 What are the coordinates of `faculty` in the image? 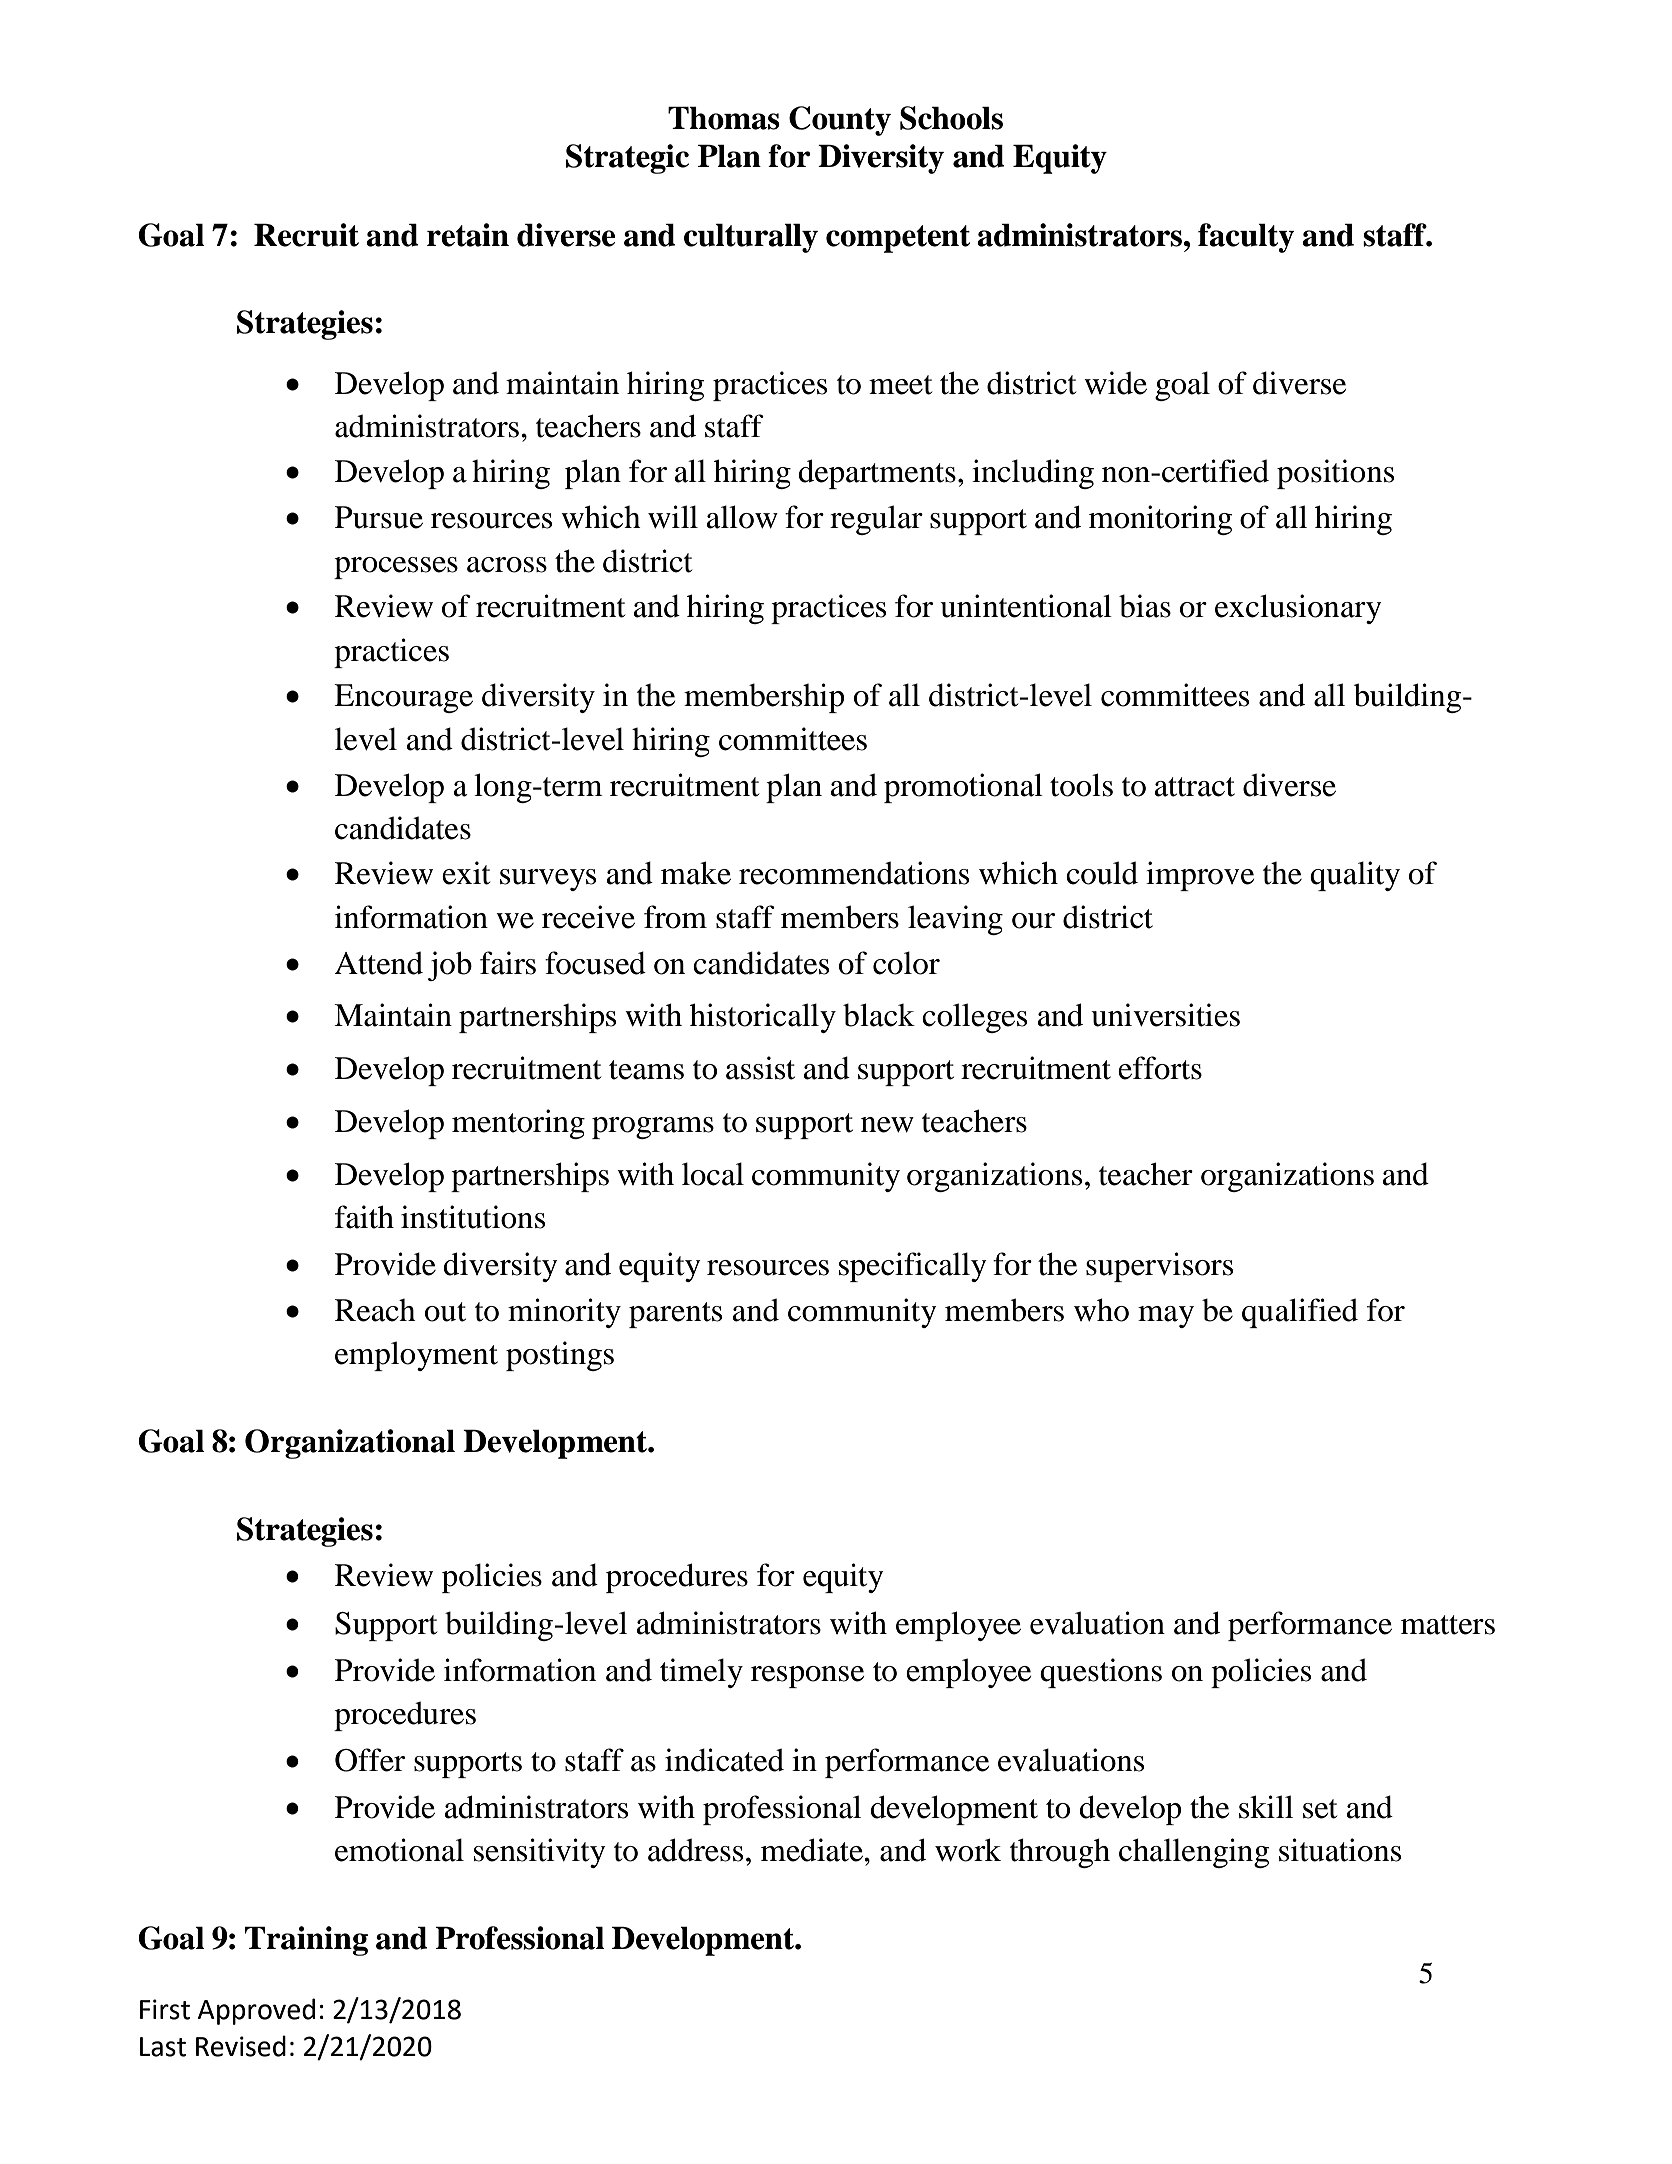 It's located at (1246, 238).
